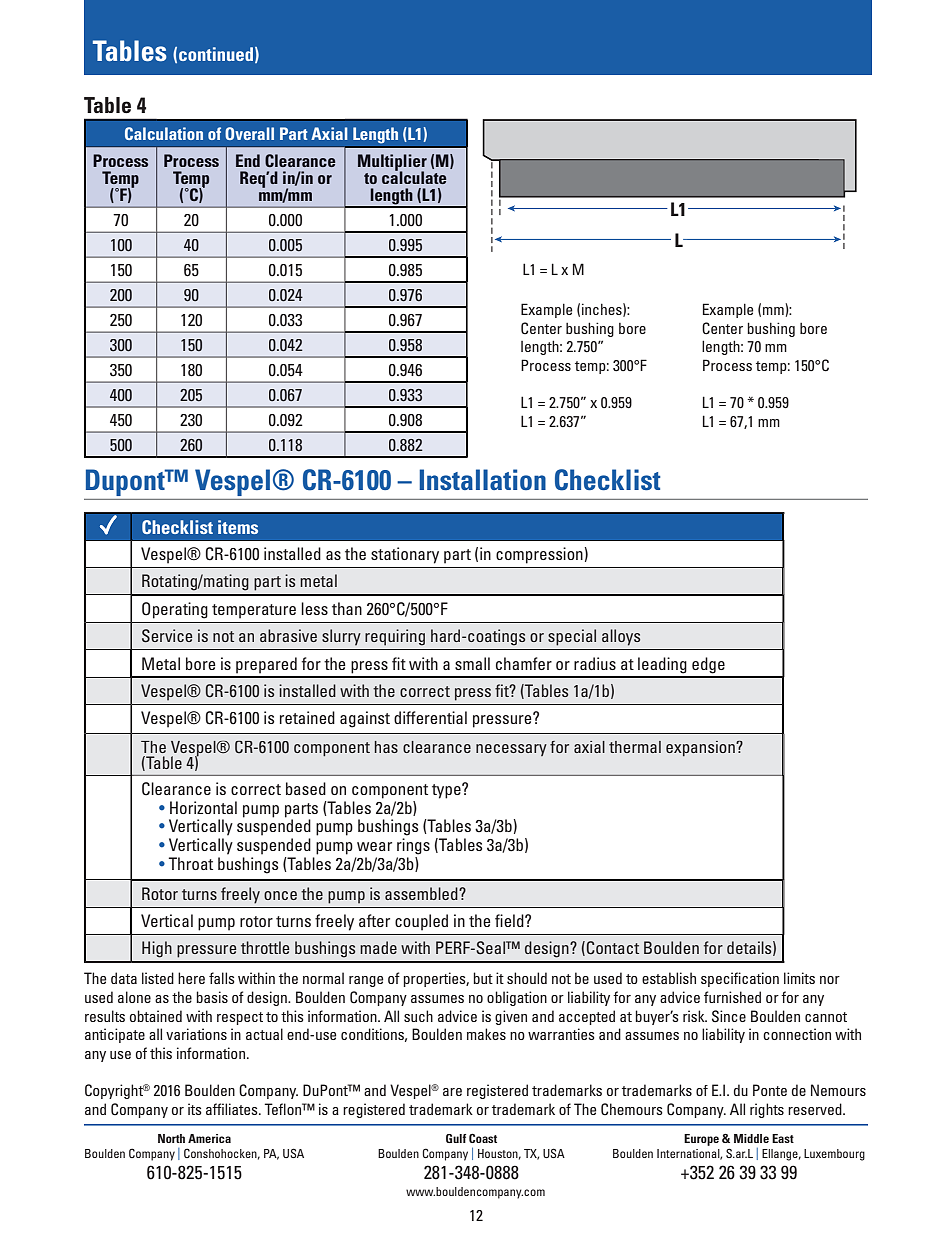 The image size is (952, 1233). I want to click on calculate, so click(414, 176).
